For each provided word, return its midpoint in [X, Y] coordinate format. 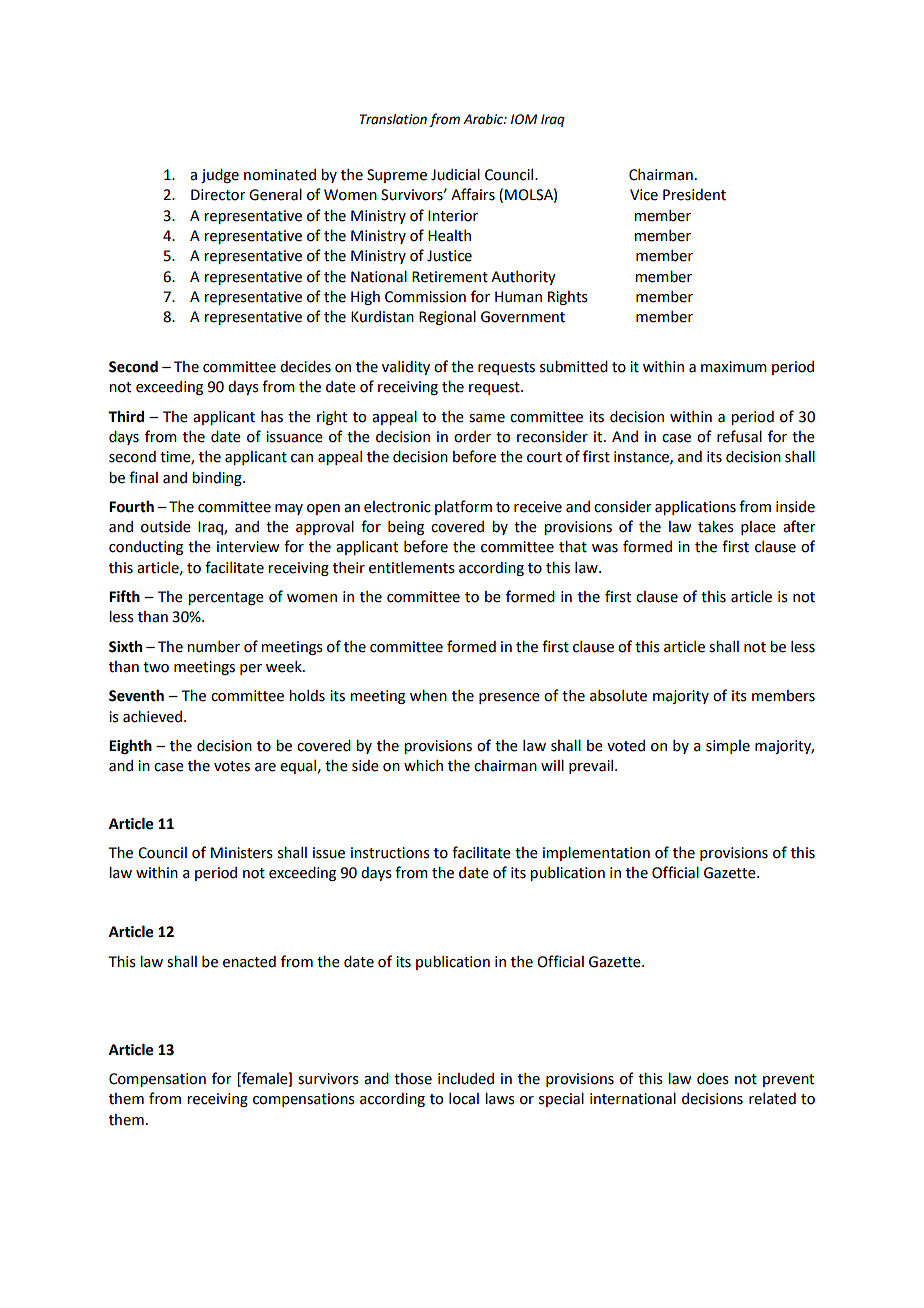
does [713, 1079]
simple [728, 747]
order [472, 437]
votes [232, 766]
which [423, 766]
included [466, 1079]
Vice [644, 195]
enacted [249, 962]
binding [218, 479]
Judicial [455, 175]
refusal [739, 436]
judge [220, 176]
